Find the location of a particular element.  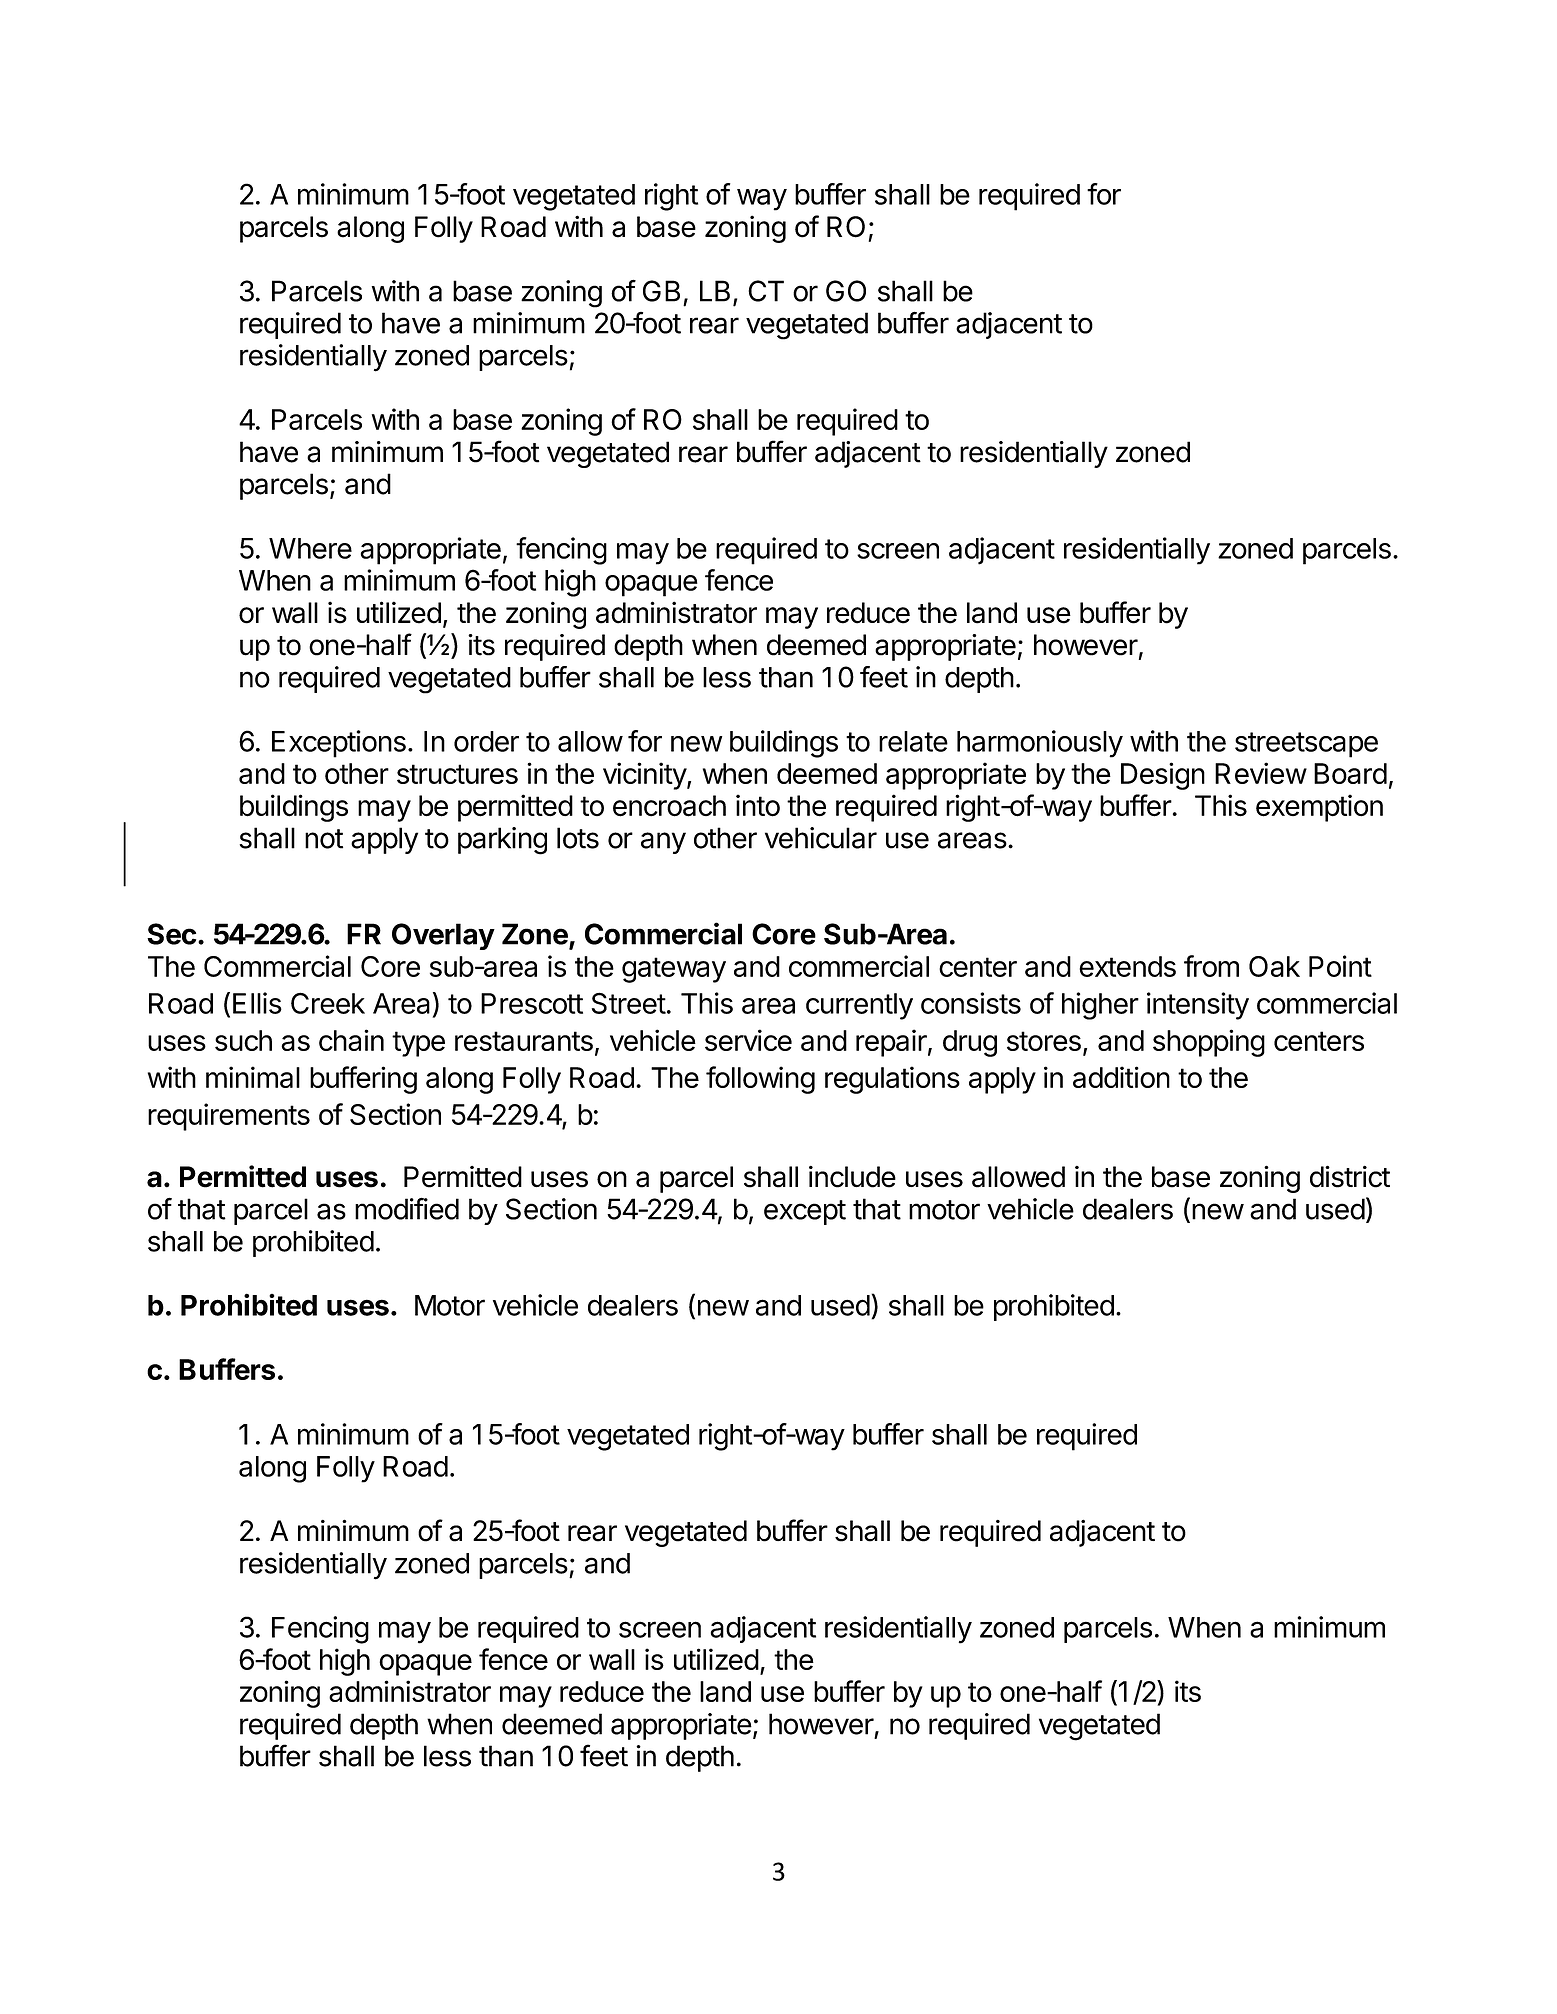

include is located at coordinates (852, 1177).
